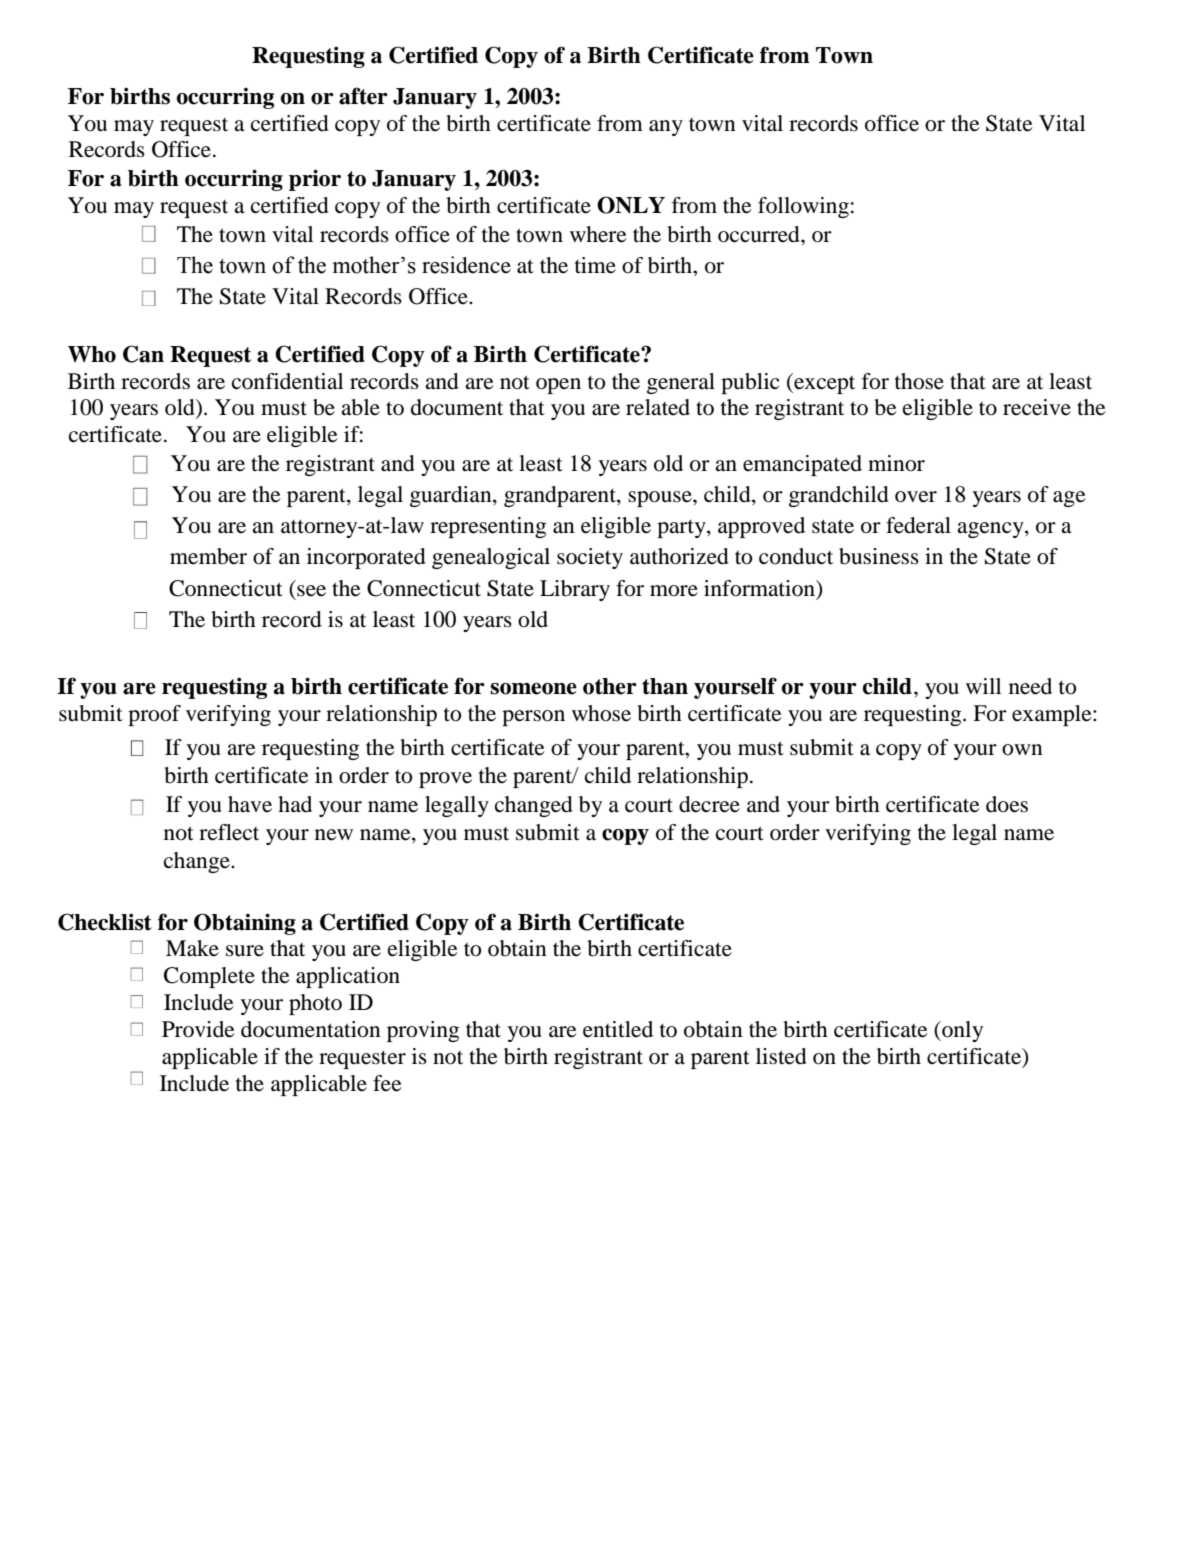  What do you see at coordinates (601, 713) in the document?
I see `whose` at bounding box center [601, 713].
